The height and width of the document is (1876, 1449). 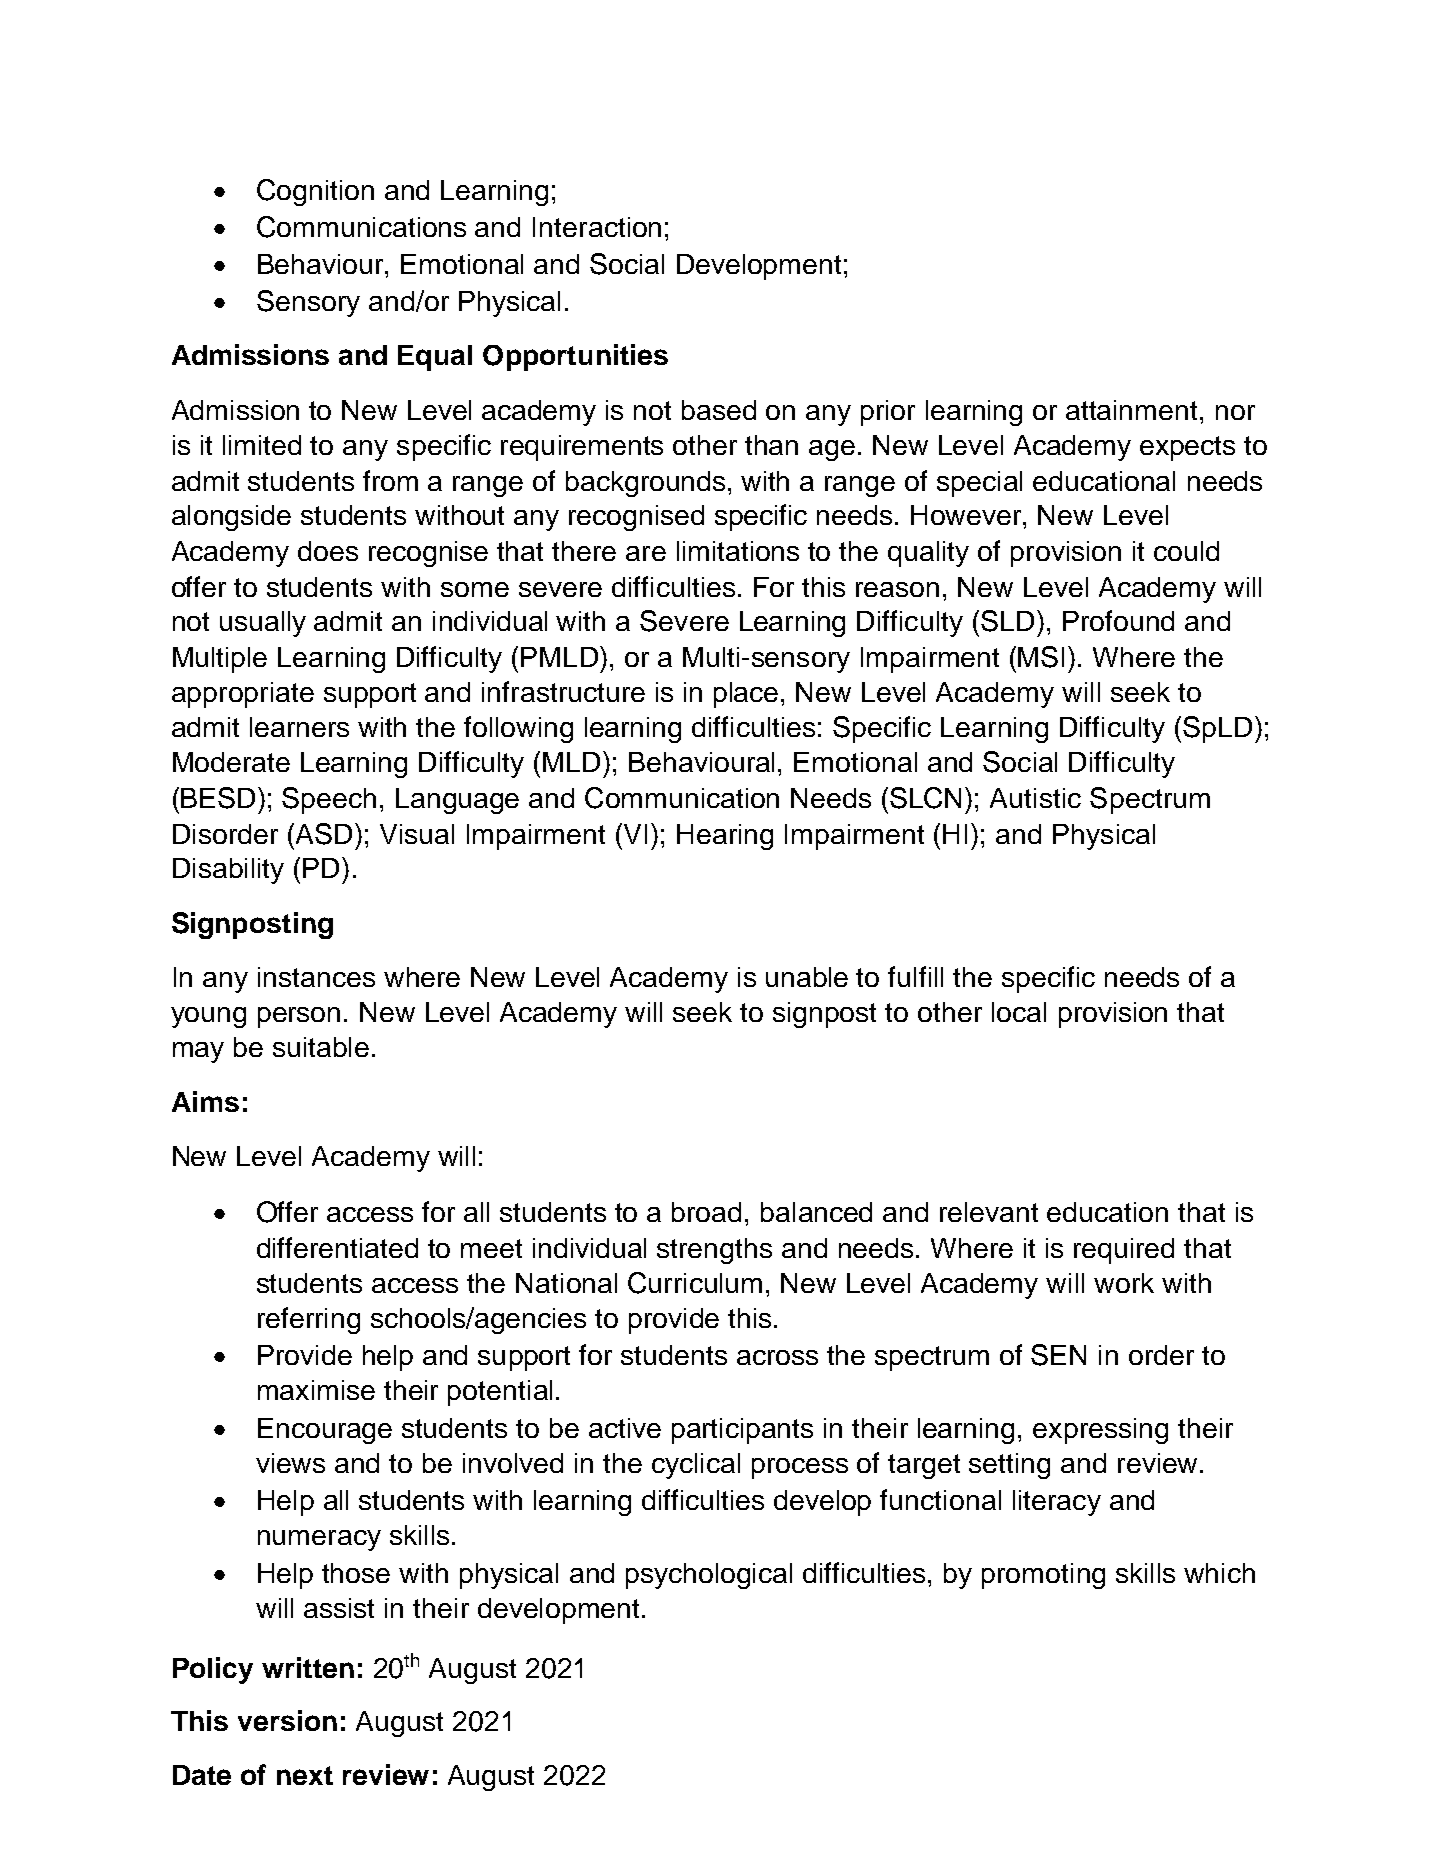 I want to click on Autistic, so click(x=1035, y=798).
